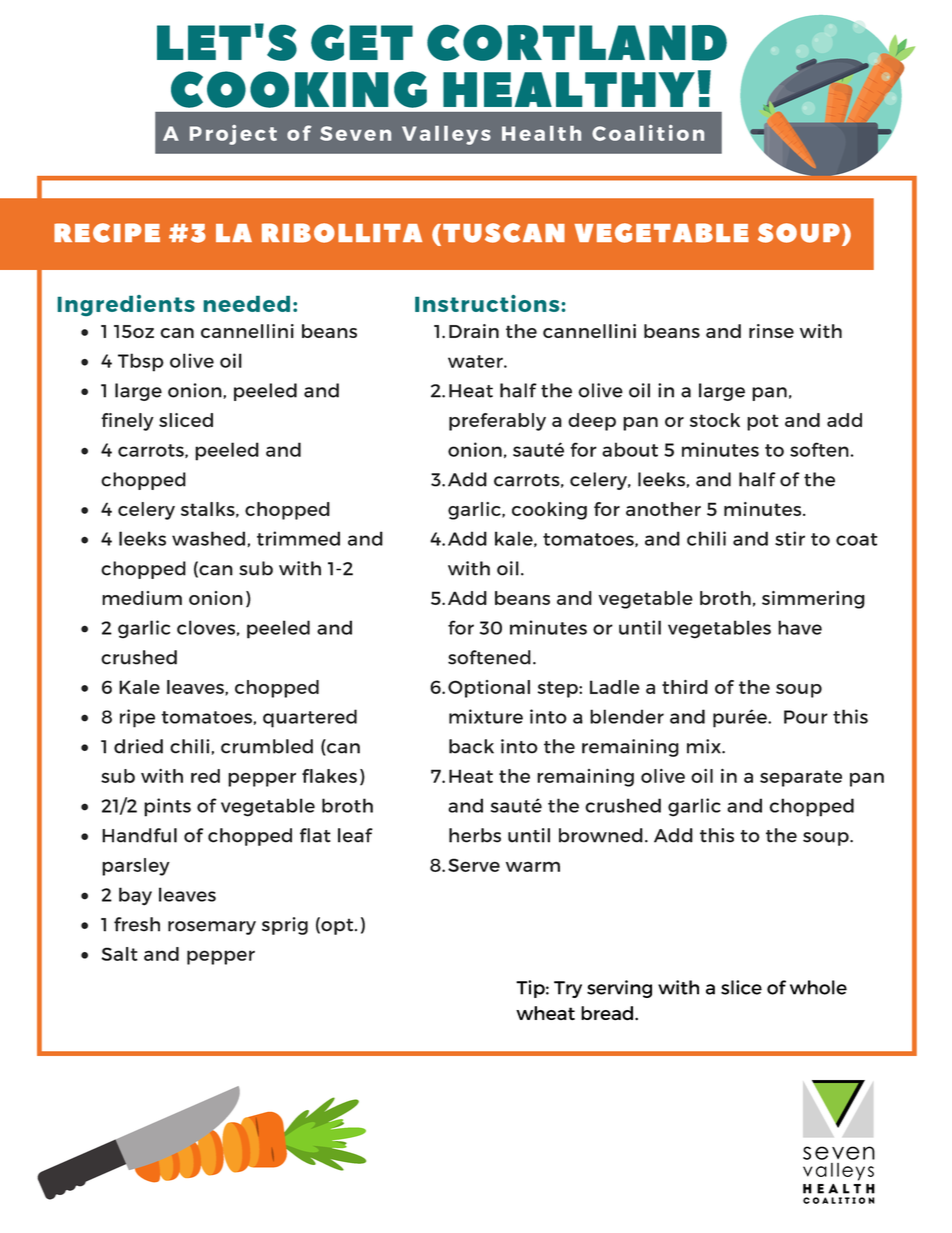 The image size is (952, 1233). I want to click on separate, so click(801, 778).
